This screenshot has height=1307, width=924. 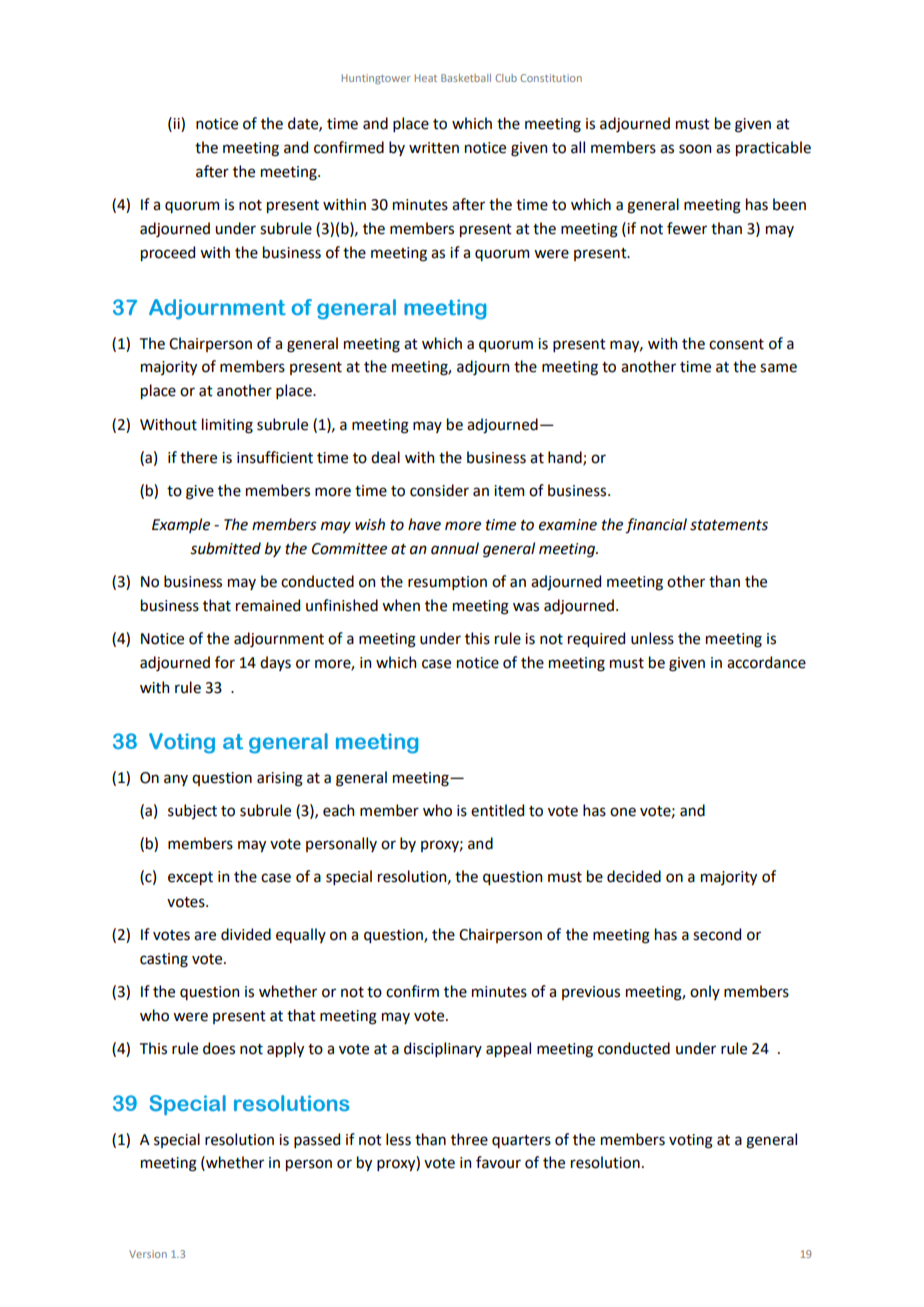 What do you see at coordinates (168, 253) in the screenshot?
I see `proceed` at bounding box center [168, 253].
